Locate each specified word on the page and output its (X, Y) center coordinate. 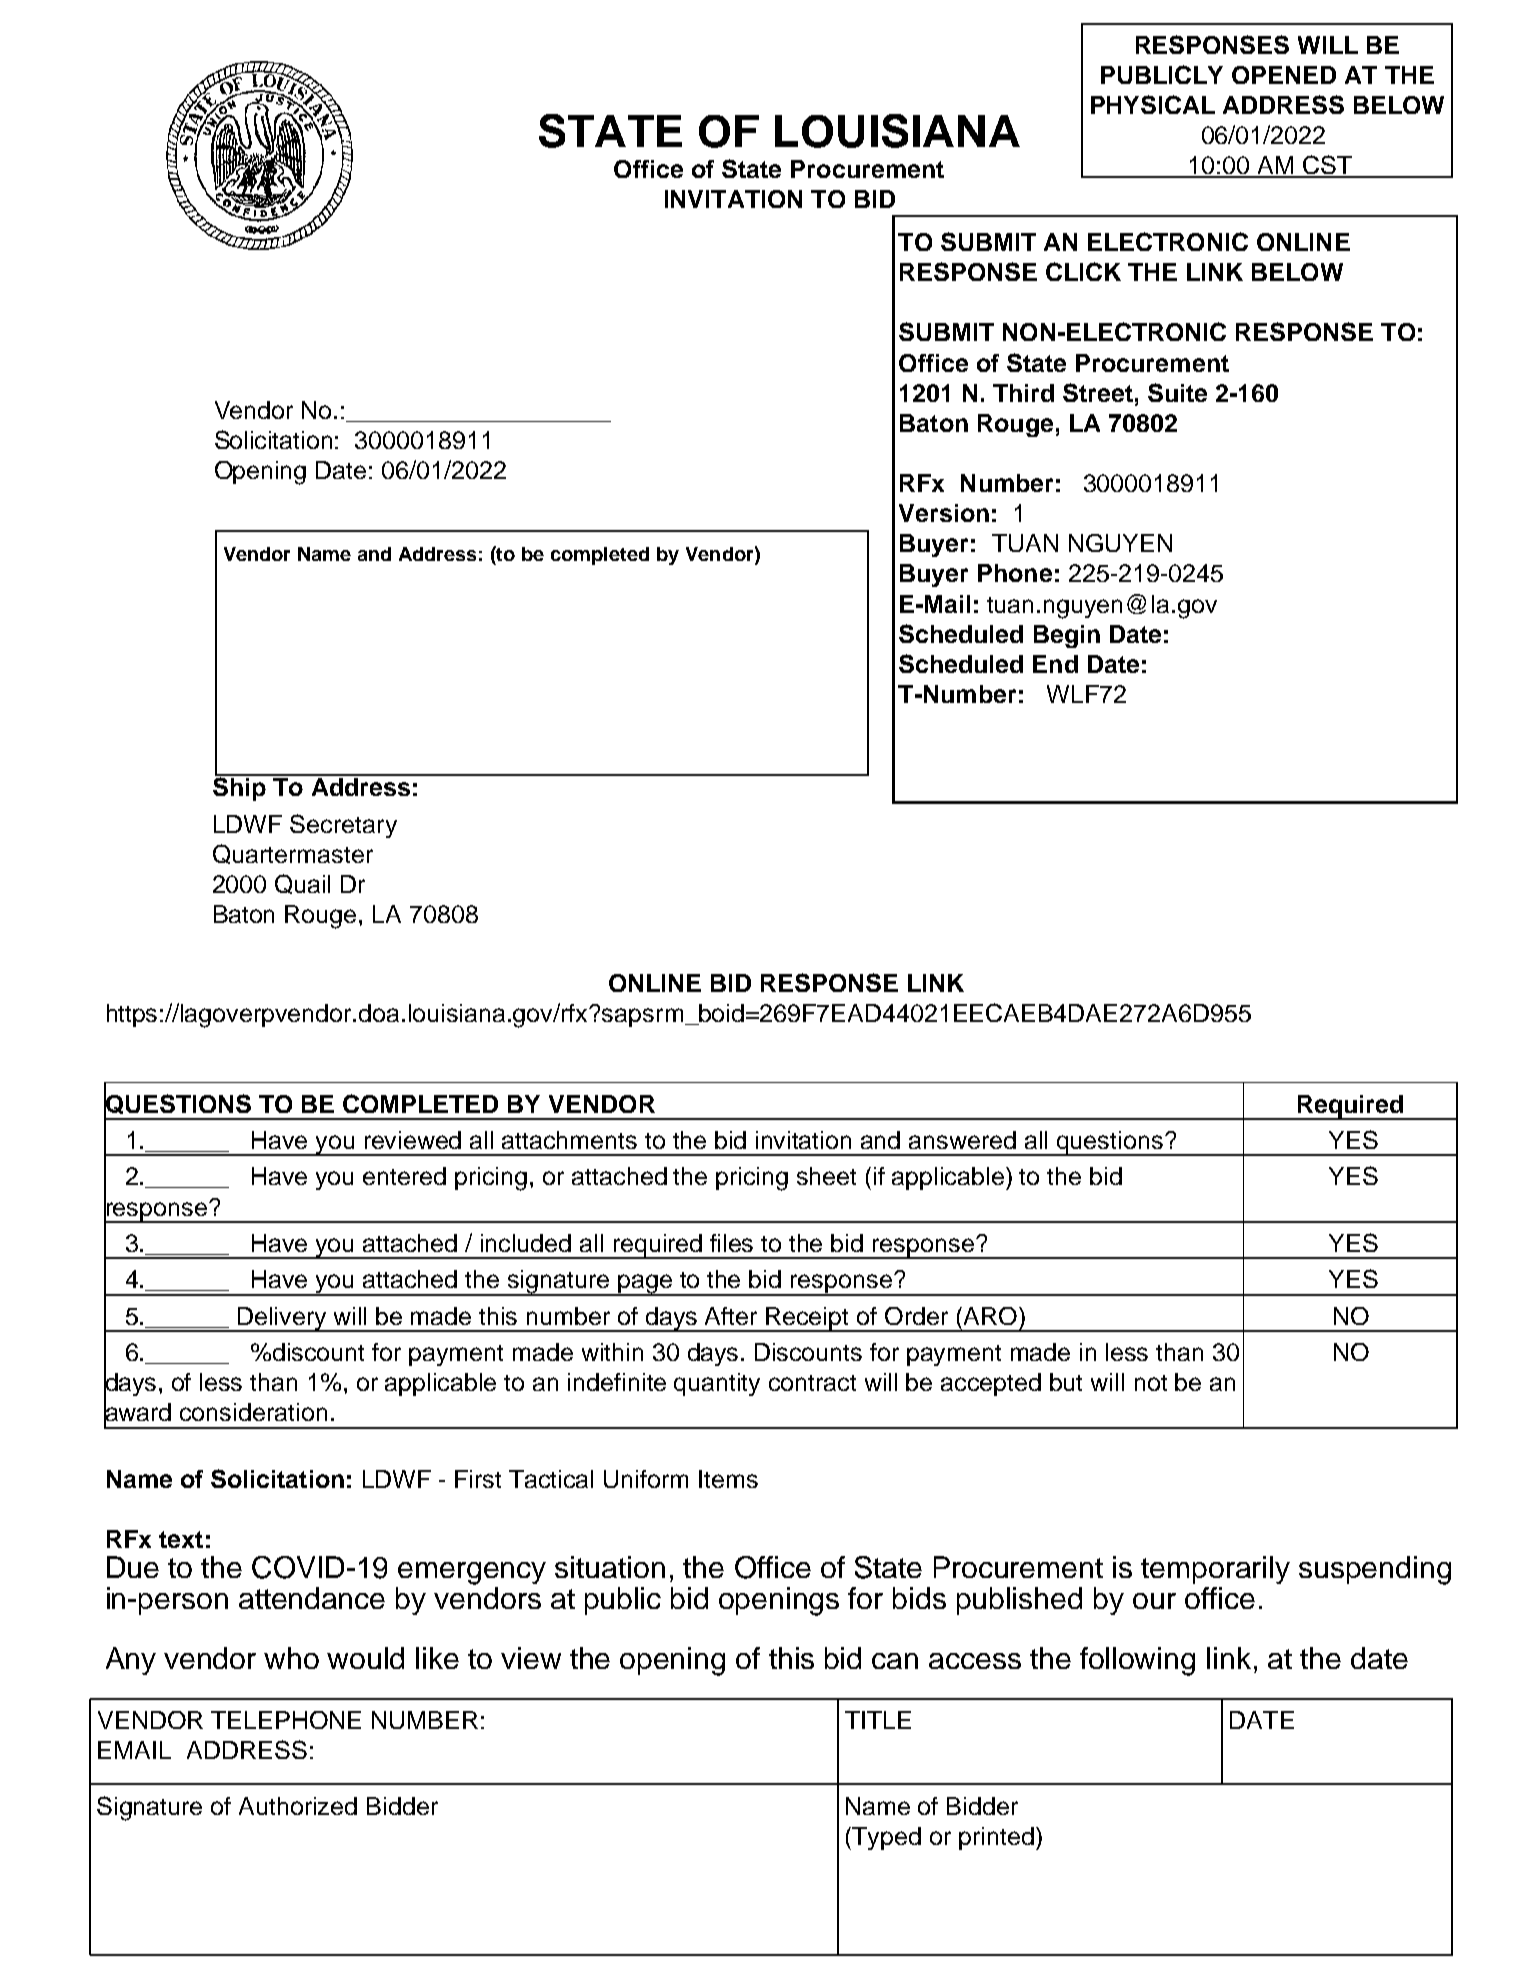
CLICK (1083, 271)
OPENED (1284, 75)
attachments (569, 1140)
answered (962, 1140)
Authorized (298, 1806)
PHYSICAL (1153, 104)
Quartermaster (293, 854)
